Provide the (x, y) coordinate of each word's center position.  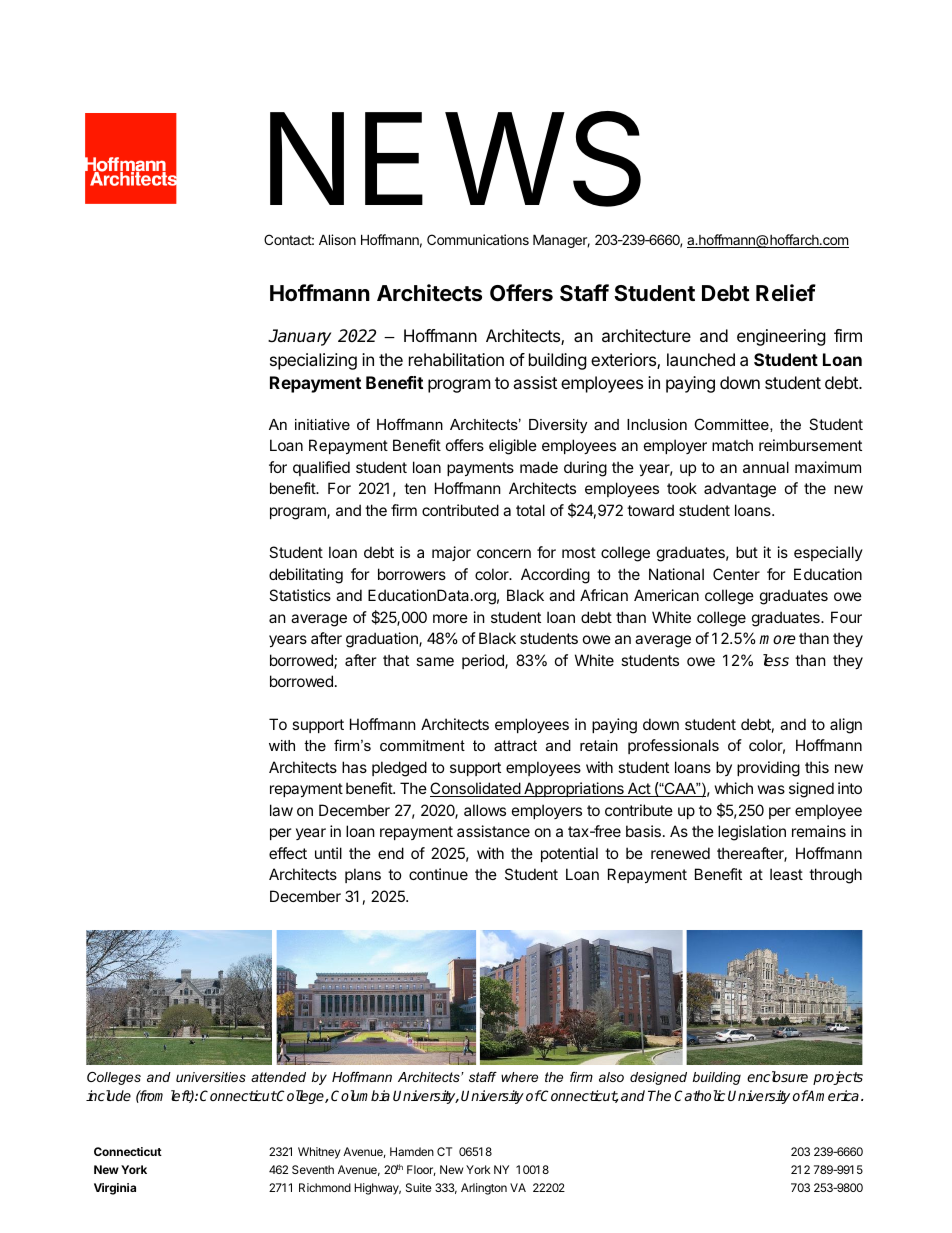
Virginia (115, 1189)
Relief (786, 292)
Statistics (300, 595)
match (732, 445)
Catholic (699, 1095)
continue (438, 874)
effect (288, 853)
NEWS (455, 159)
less (776, 660)
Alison (337, 239)
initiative (322, 424)
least (786, 874)
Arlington (484, 1189)
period (484, 661)
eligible (513, 447)
